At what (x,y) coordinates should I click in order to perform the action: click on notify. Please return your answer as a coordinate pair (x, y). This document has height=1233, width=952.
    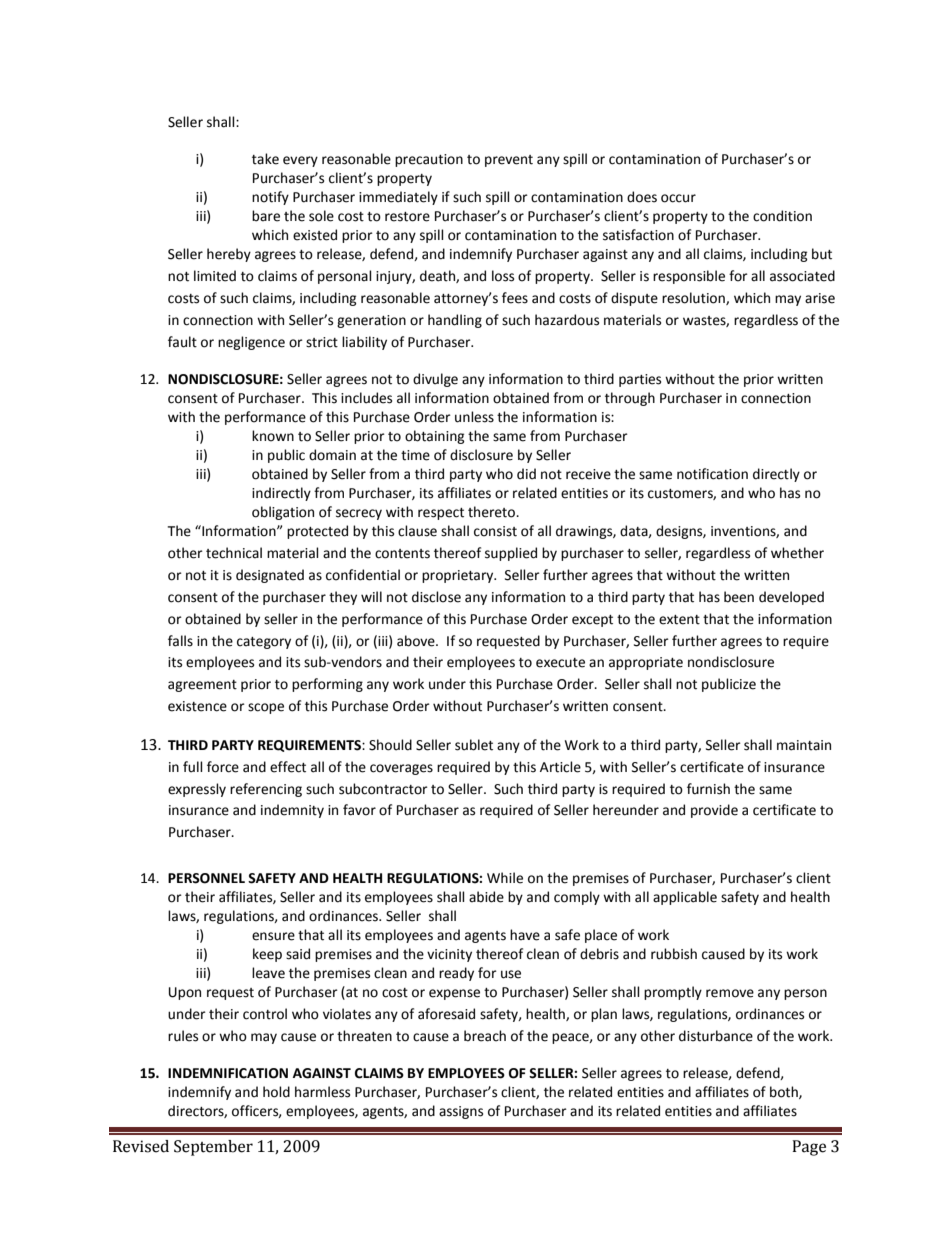
    Looking at the image, I should click on (270, 198).
